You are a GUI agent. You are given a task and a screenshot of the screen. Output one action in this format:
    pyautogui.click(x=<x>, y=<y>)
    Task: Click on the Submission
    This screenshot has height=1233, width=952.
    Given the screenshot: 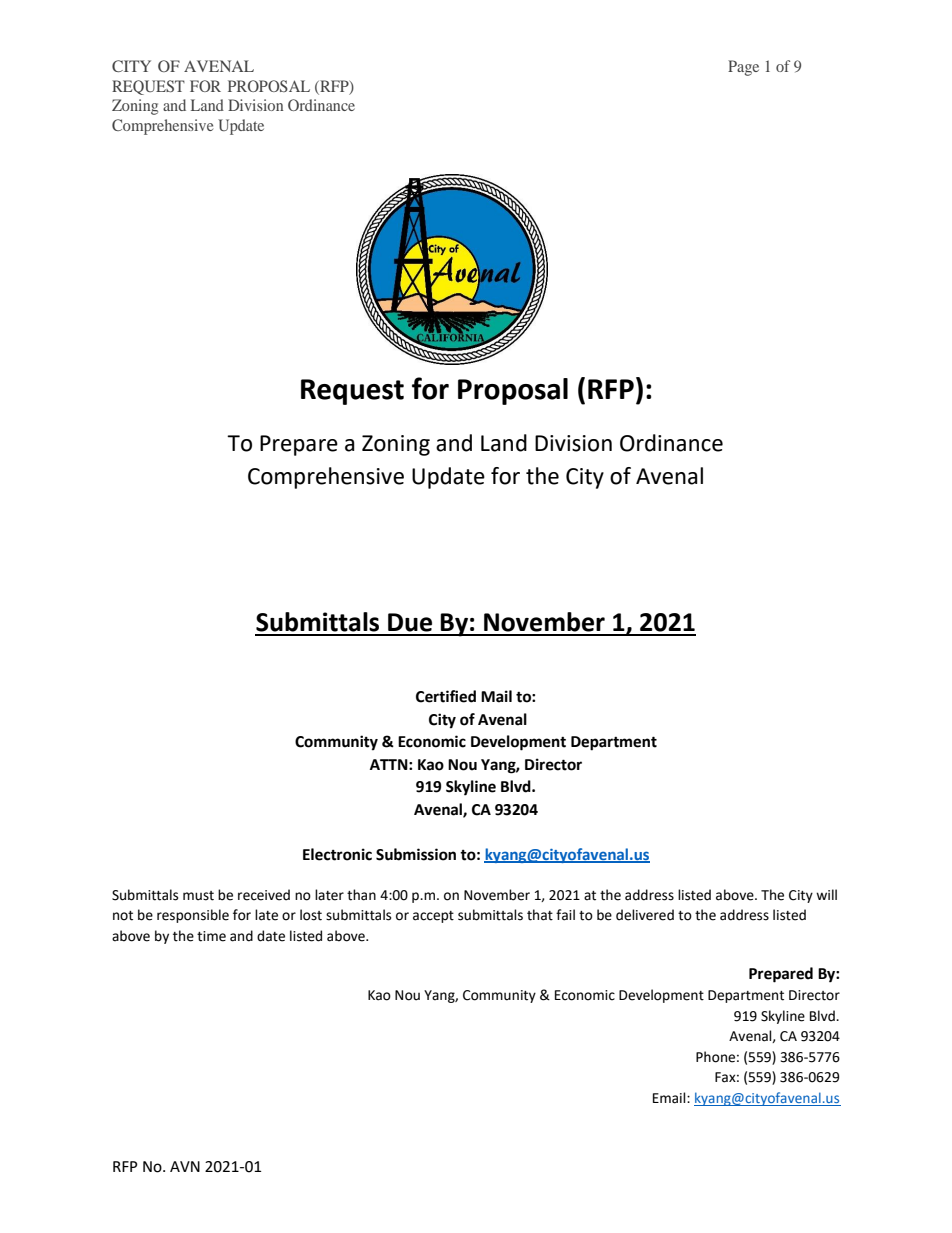 What is the action you would take?
    pyautogui.click(x=416, y=854)
